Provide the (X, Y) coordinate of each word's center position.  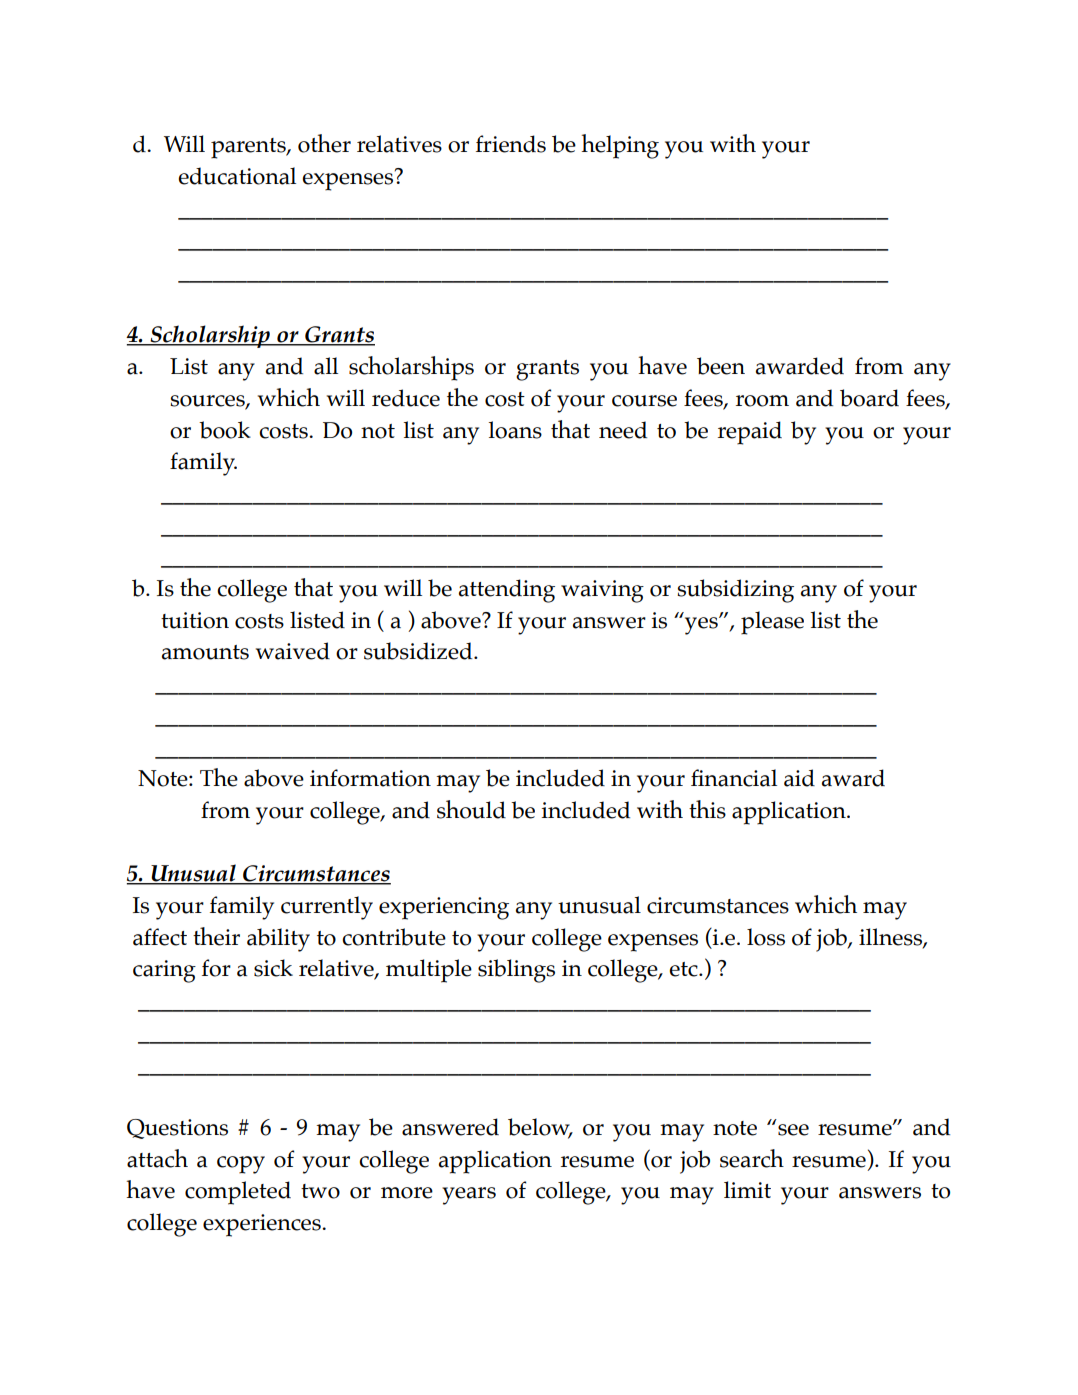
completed (238, 1193)
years (469, 1196)
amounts (205, 652)
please (772, 623)
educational (237, 176)
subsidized (419, 651)
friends (511, 144)
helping (620, 146)
